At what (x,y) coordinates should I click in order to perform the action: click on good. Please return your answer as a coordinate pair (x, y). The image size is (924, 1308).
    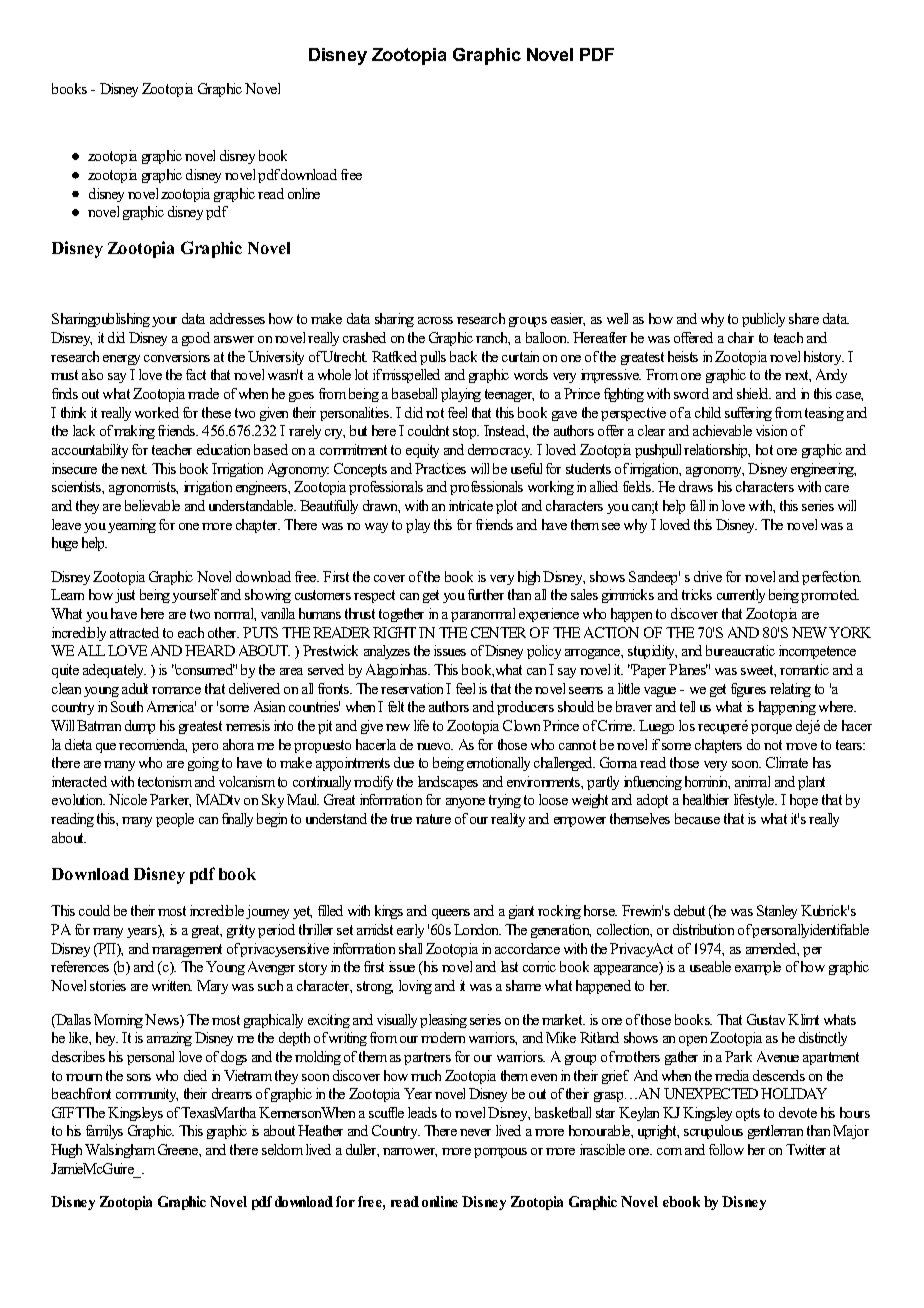
    Looking at the image, I should click on (196, 339).
